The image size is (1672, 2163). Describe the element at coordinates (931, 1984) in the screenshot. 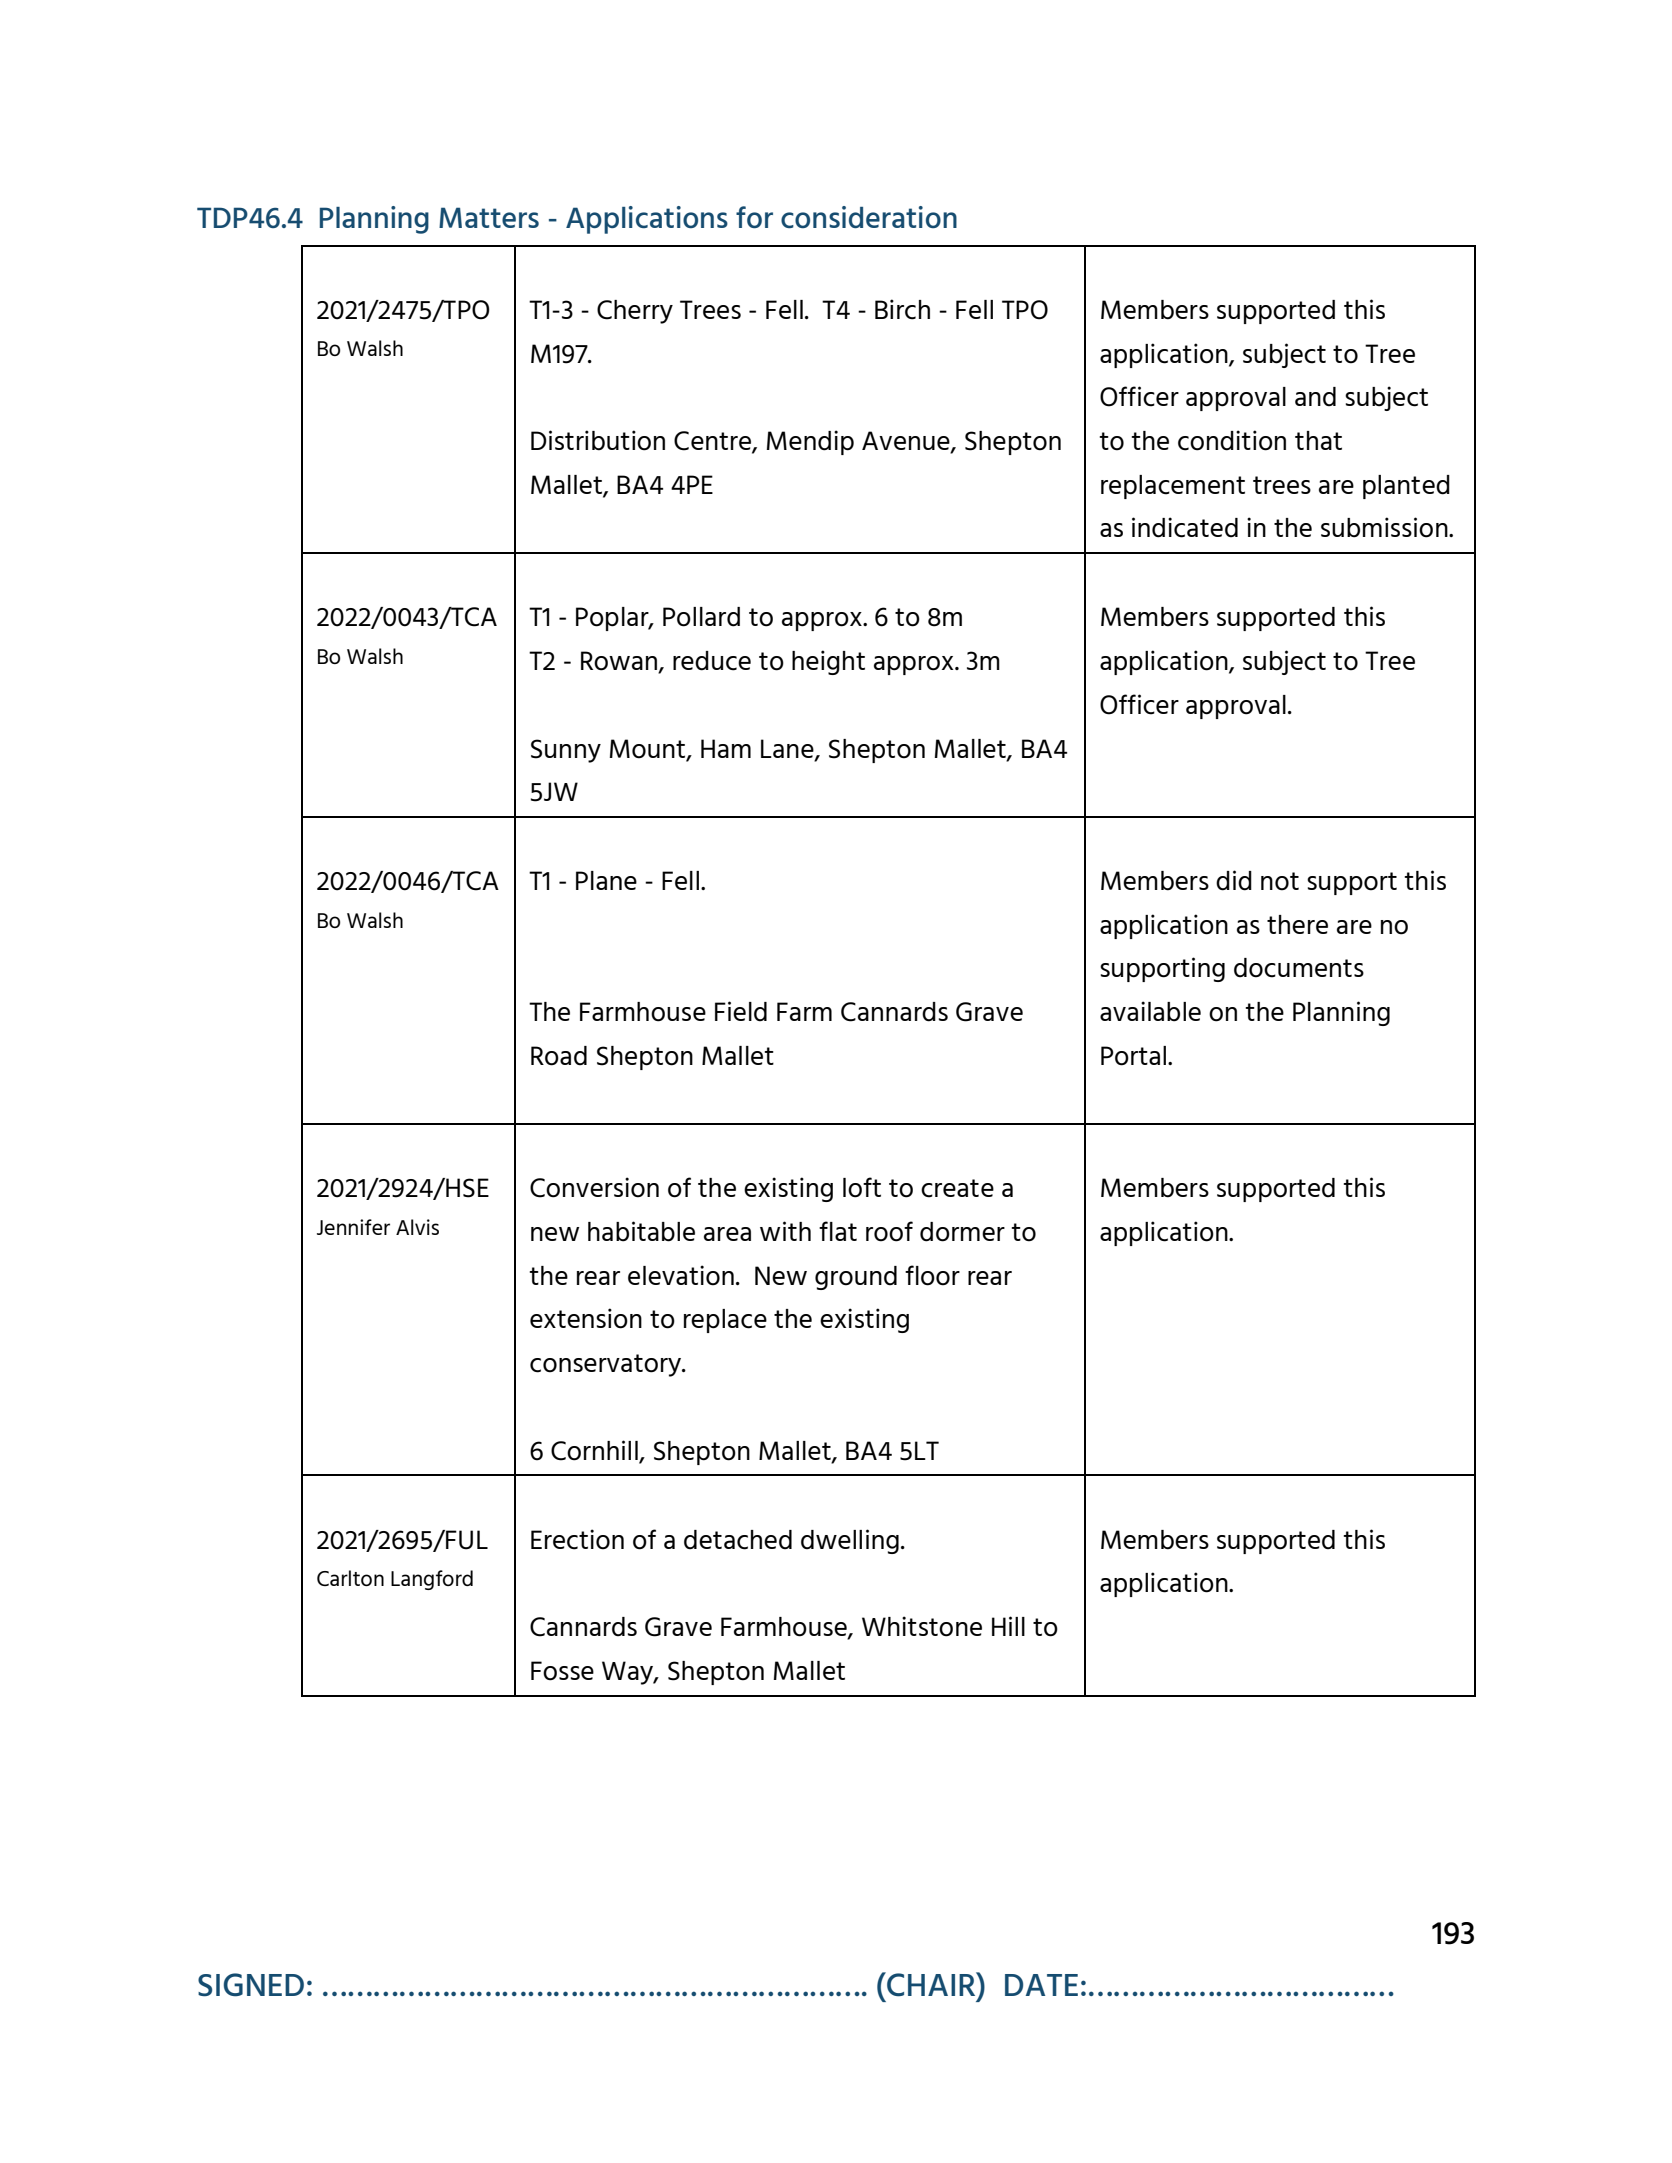

I see `CHAIR` at that location.
